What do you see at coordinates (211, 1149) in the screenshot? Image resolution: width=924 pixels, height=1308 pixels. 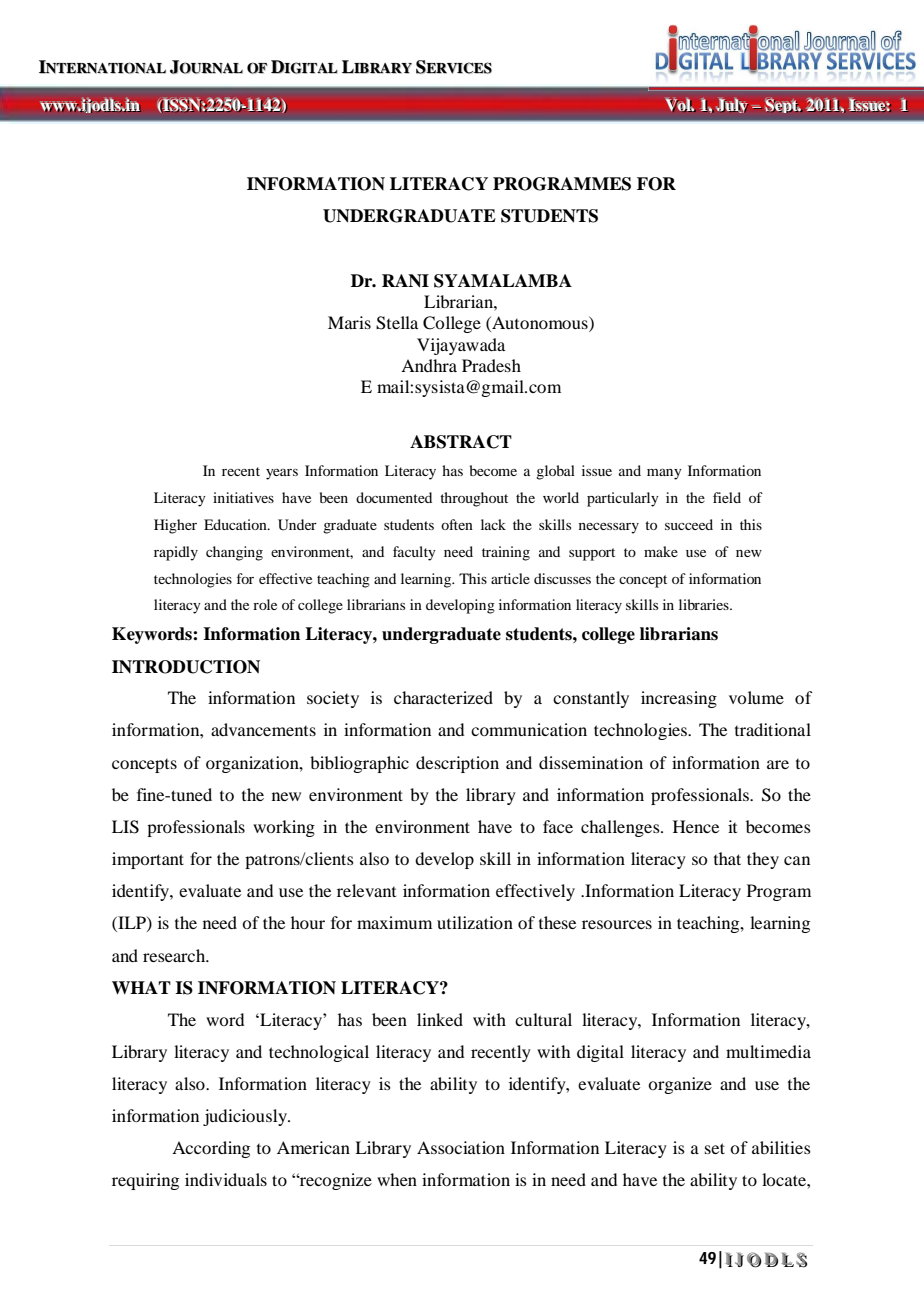 I see `According` at bounding box center [211, 1149].
